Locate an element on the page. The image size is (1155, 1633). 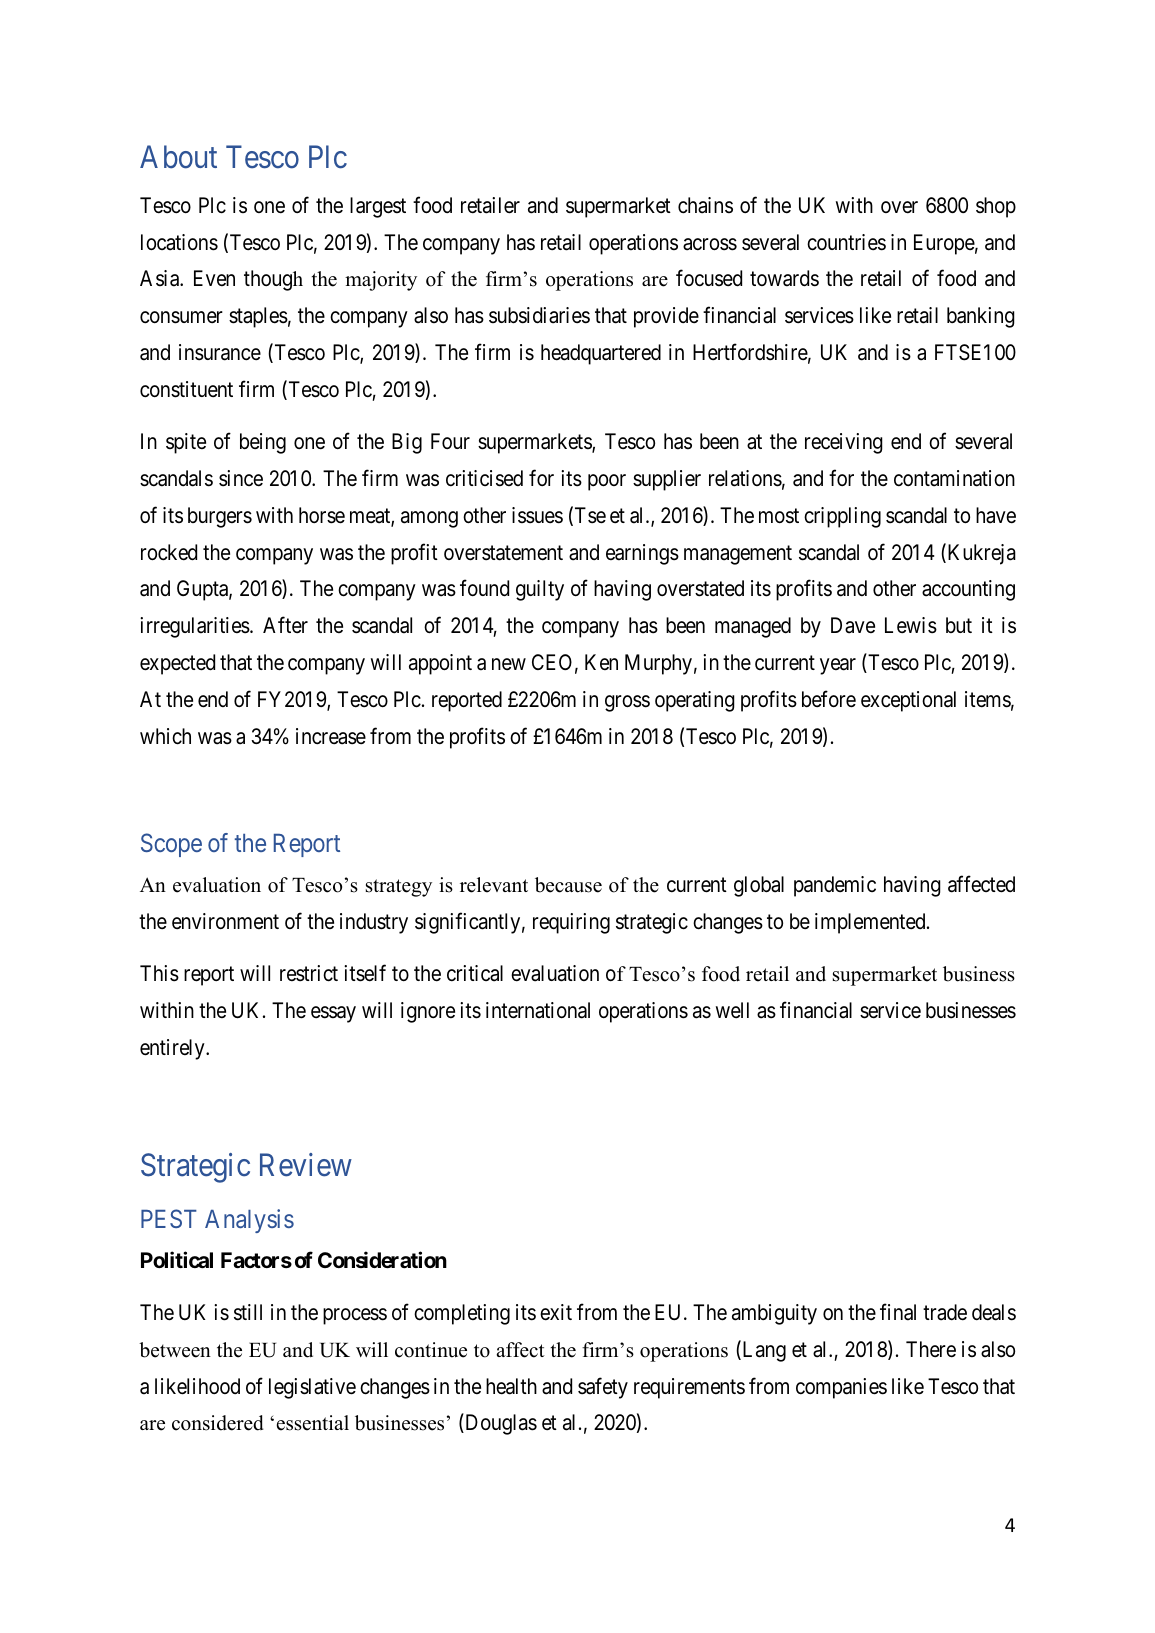
because is located at coordinates (568, 885).
